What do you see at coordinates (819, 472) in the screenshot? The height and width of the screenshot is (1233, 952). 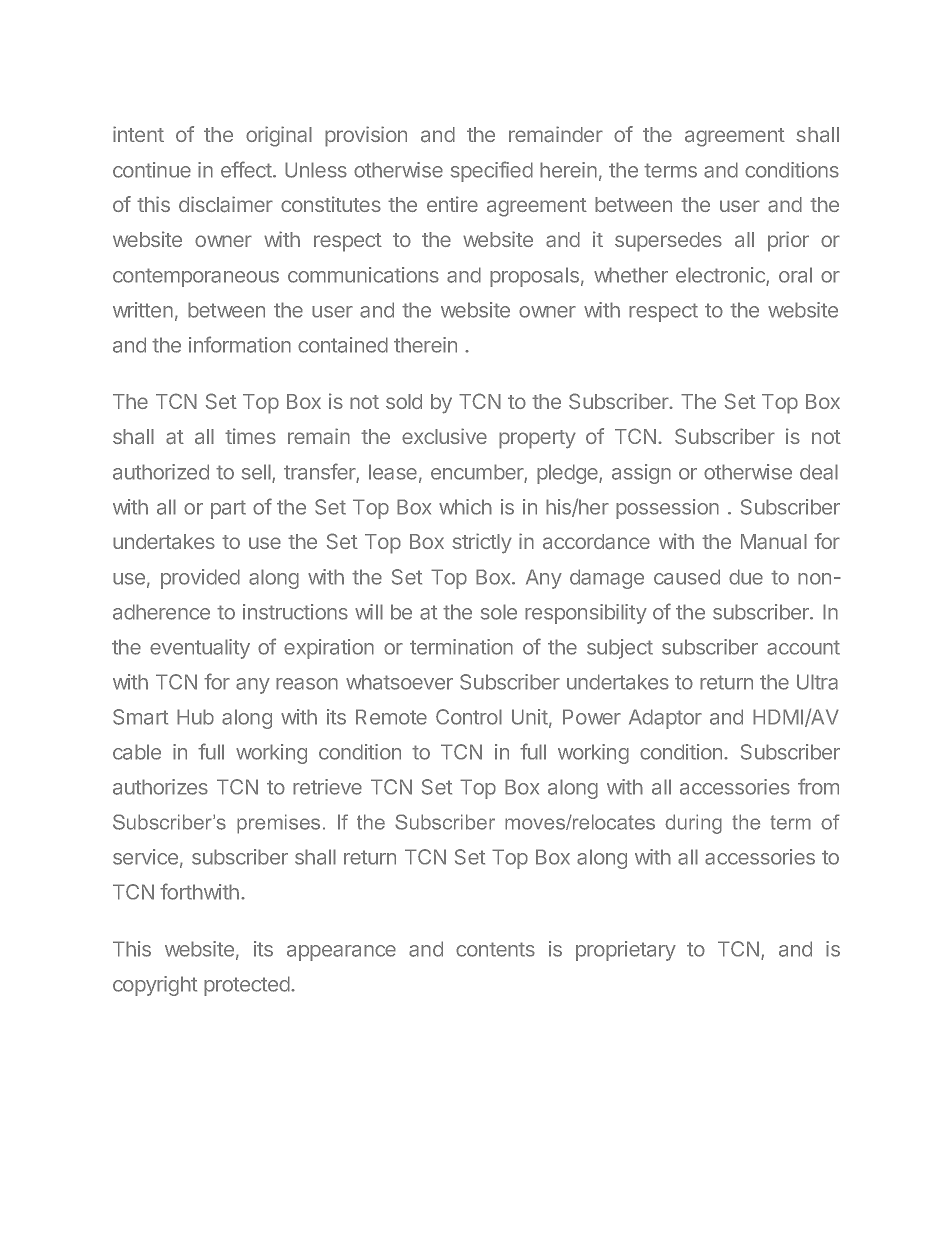 I see `deal` at bounding box center [819, 472].
